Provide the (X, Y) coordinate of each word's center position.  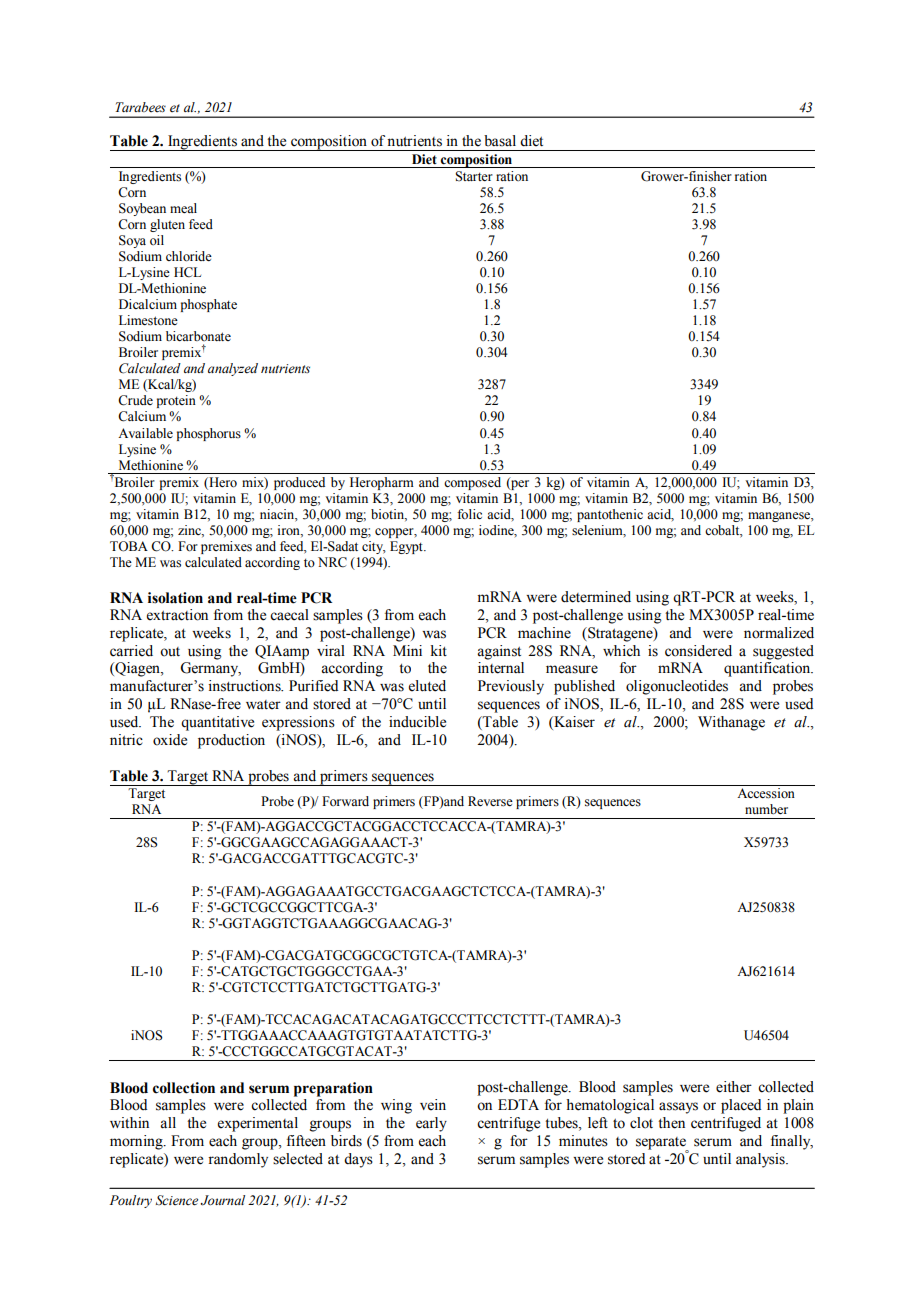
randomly (238, 1160)
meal (183, 208)
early (431, 1124)
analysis (761, 1160)
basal (500, 141)
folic (469, 514)
